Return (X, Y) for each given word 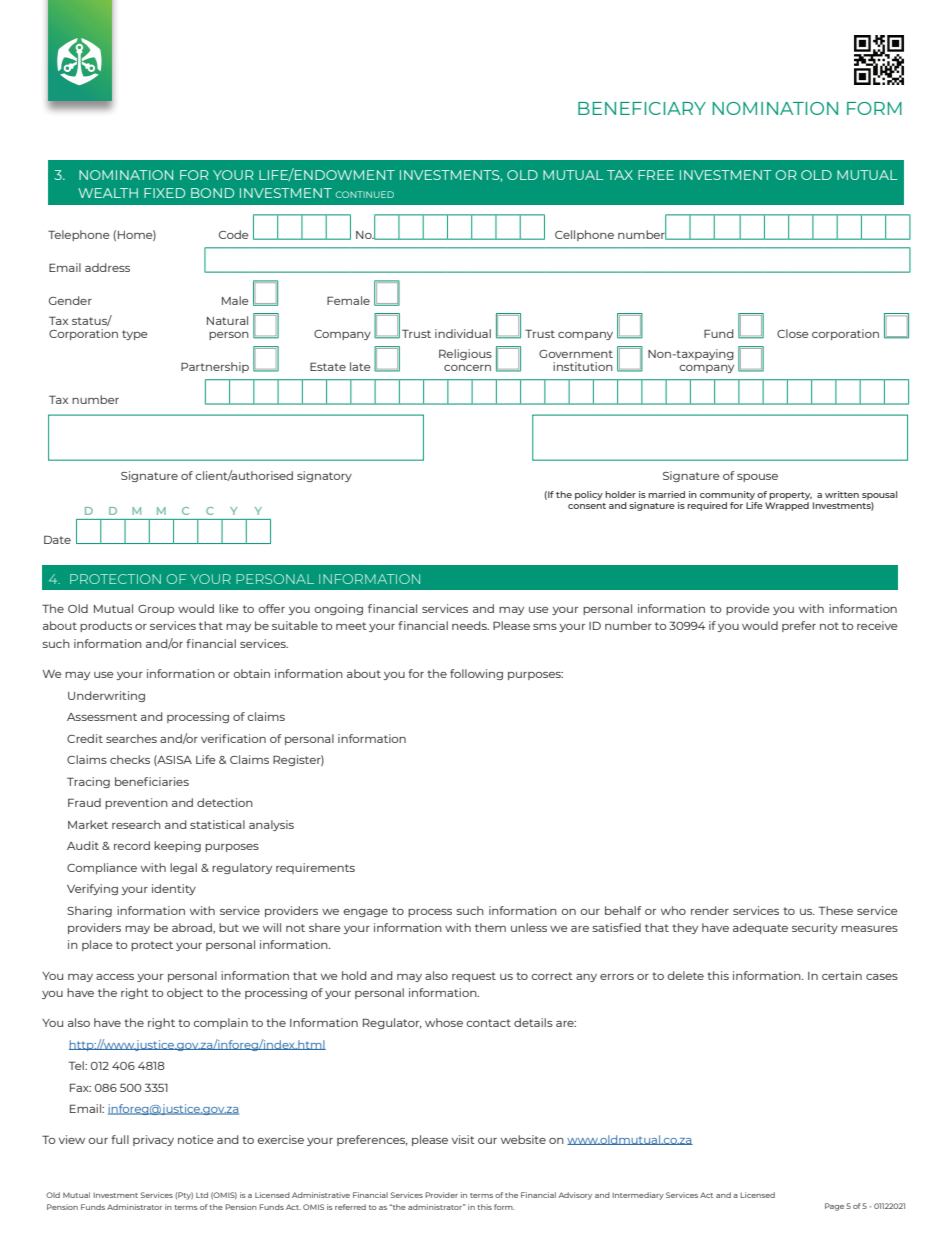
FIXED (164, 193)
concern (467, 368)
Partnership (215, 367)
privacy (153, 1140)
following (476, 674)
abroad (193, 927)
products (106, 626)
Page (834, 1207)
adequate (760, 928)
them (490, 927)
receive (877, 625)
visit (463, 1139)
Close (793, 333)
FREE (656, 175)
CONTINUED (365, 194)
